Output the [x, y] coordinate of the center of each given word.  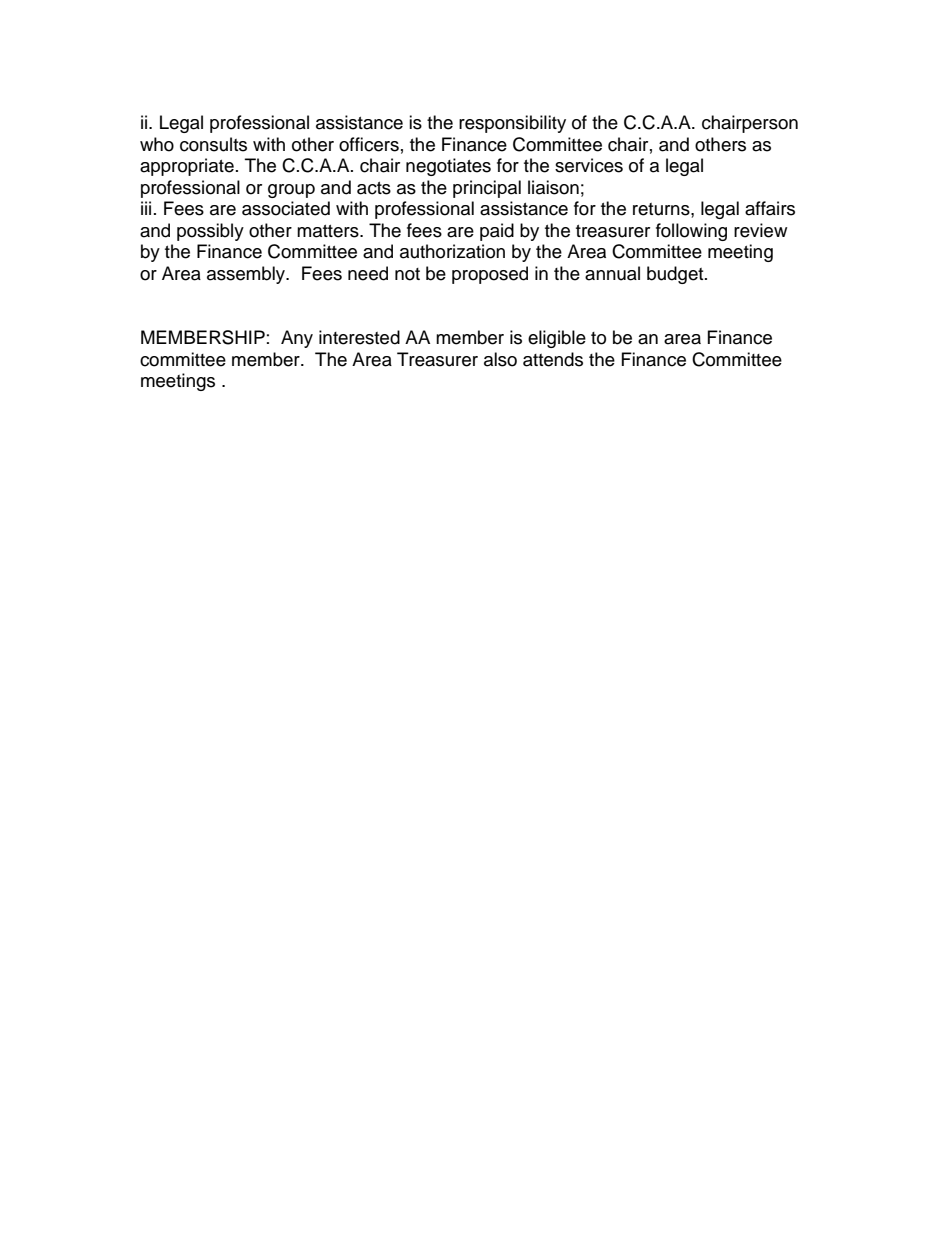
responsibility [512, 124]
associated [286, 208]
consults [213, 144]
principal [487, 189]
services [589, 165]
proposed [490, 275]
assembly [247, 275]
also [500, 359]
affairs [770, 208]
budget [676, 275]
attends [553, 359]
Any [297, 339]
